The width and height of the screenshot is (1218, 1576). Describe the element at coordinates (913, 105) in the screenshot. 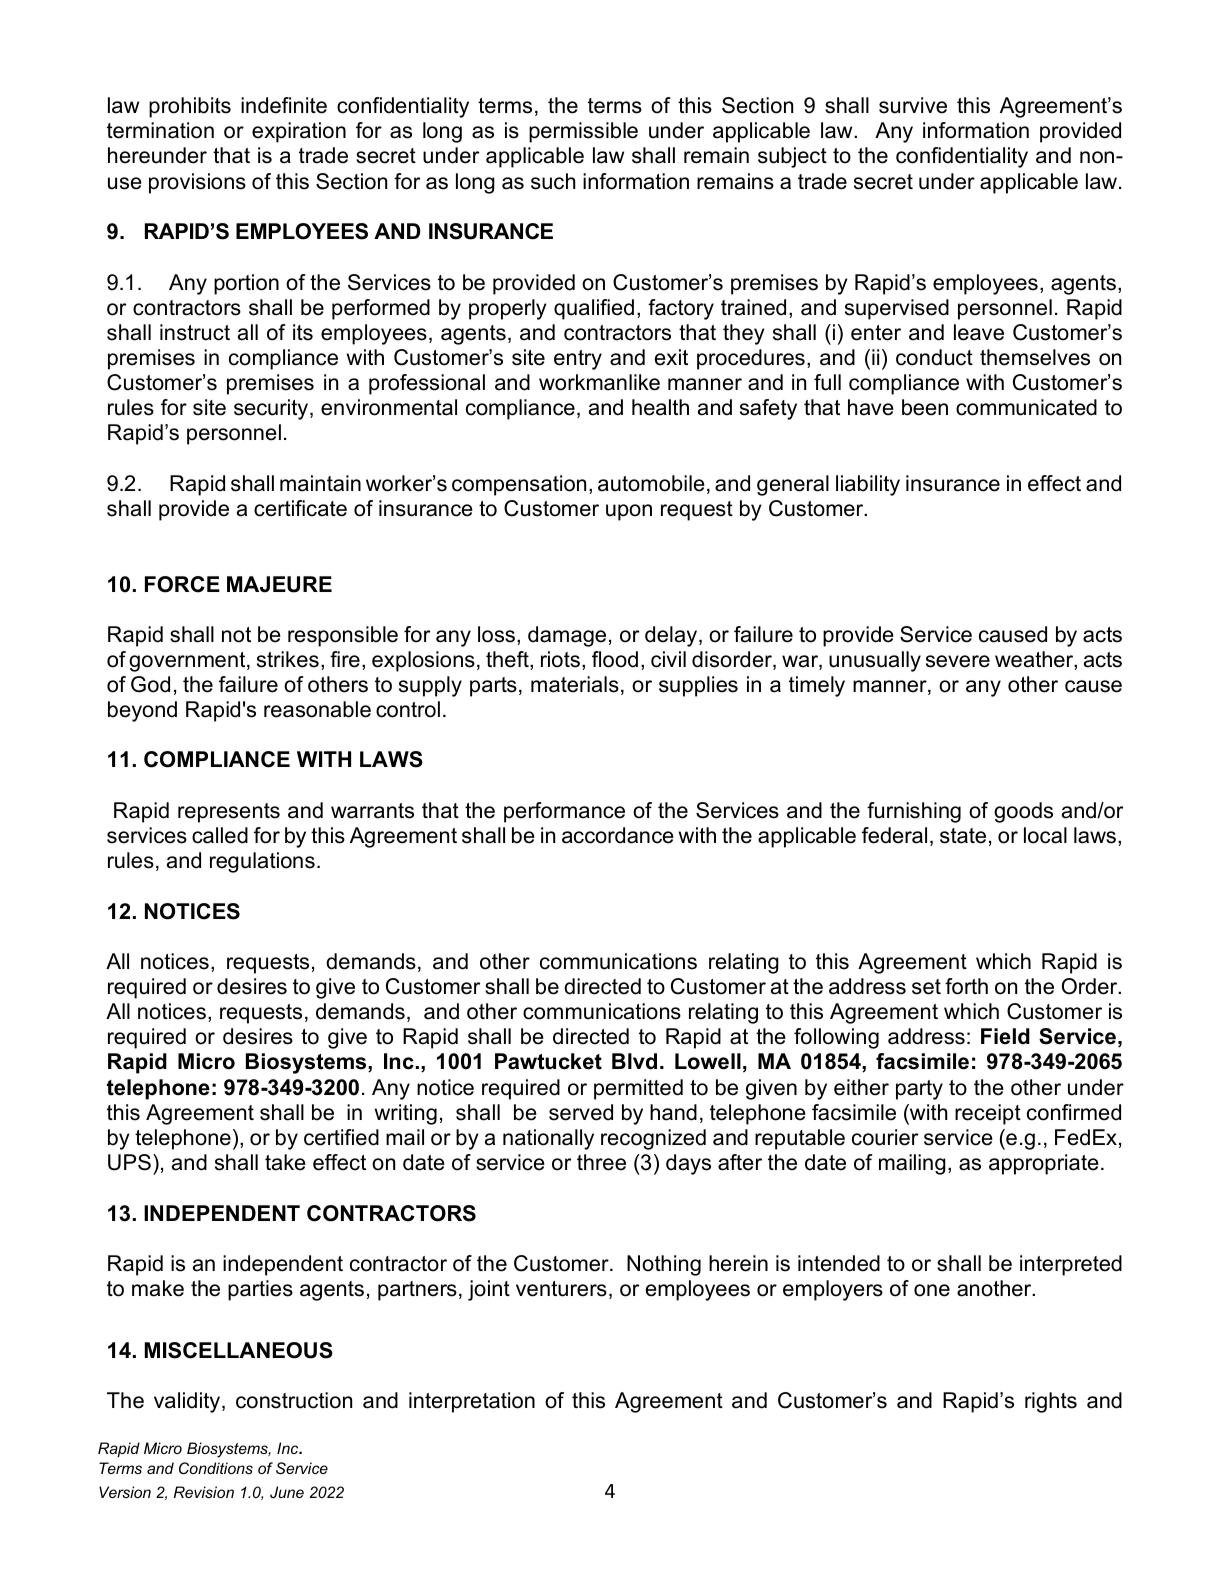

I see `survive` at that location.
